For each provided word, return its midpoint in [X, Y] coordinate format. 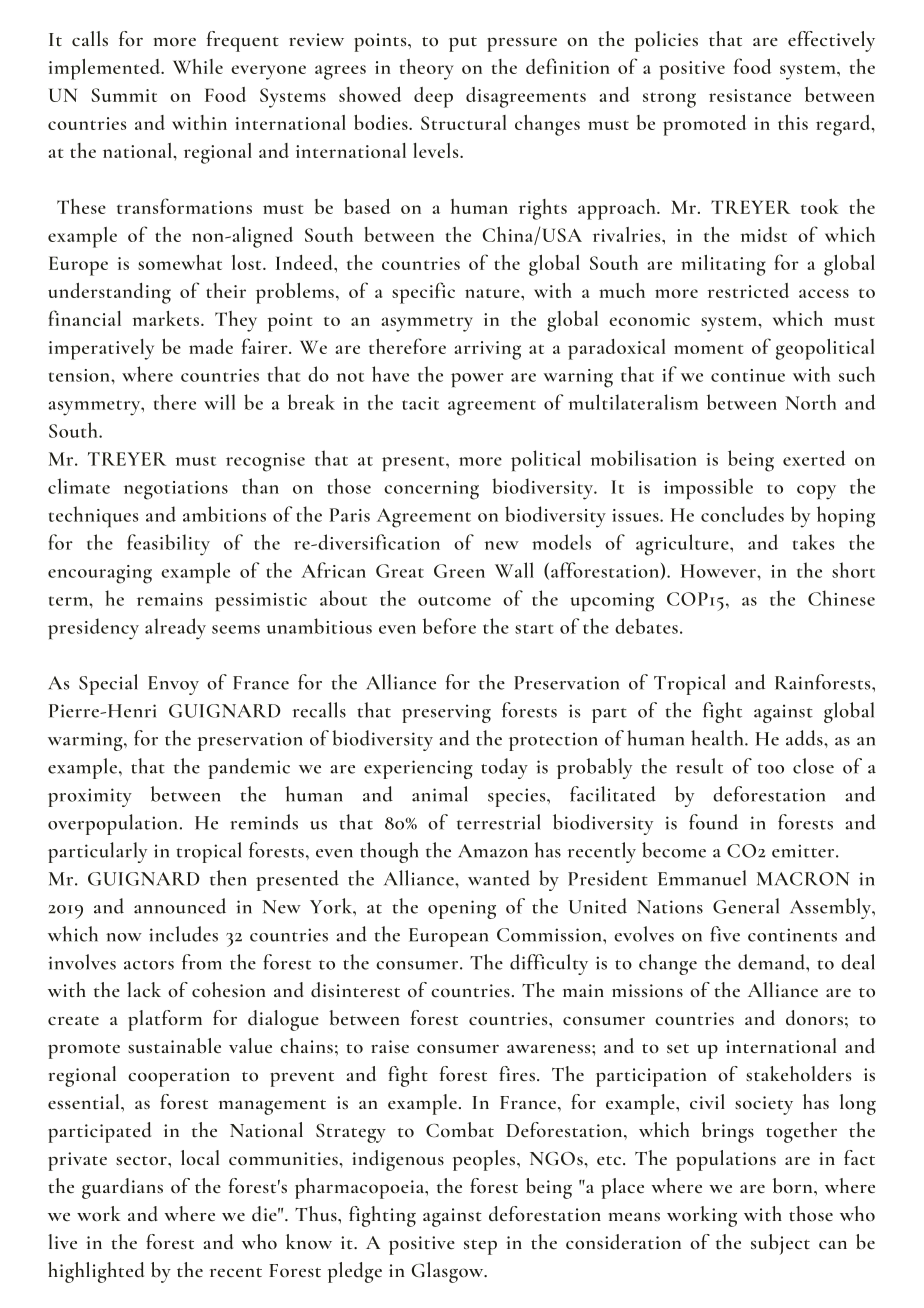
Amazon [493, 851]
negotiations [176, 490]
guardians [122, 1188]
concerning [431, 490]
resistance [750, 95]
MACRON [803, 879]
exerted [814, 458]
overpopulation [112, 824]
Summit [124, 95]
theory [426, 69]
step [480, 1247]
